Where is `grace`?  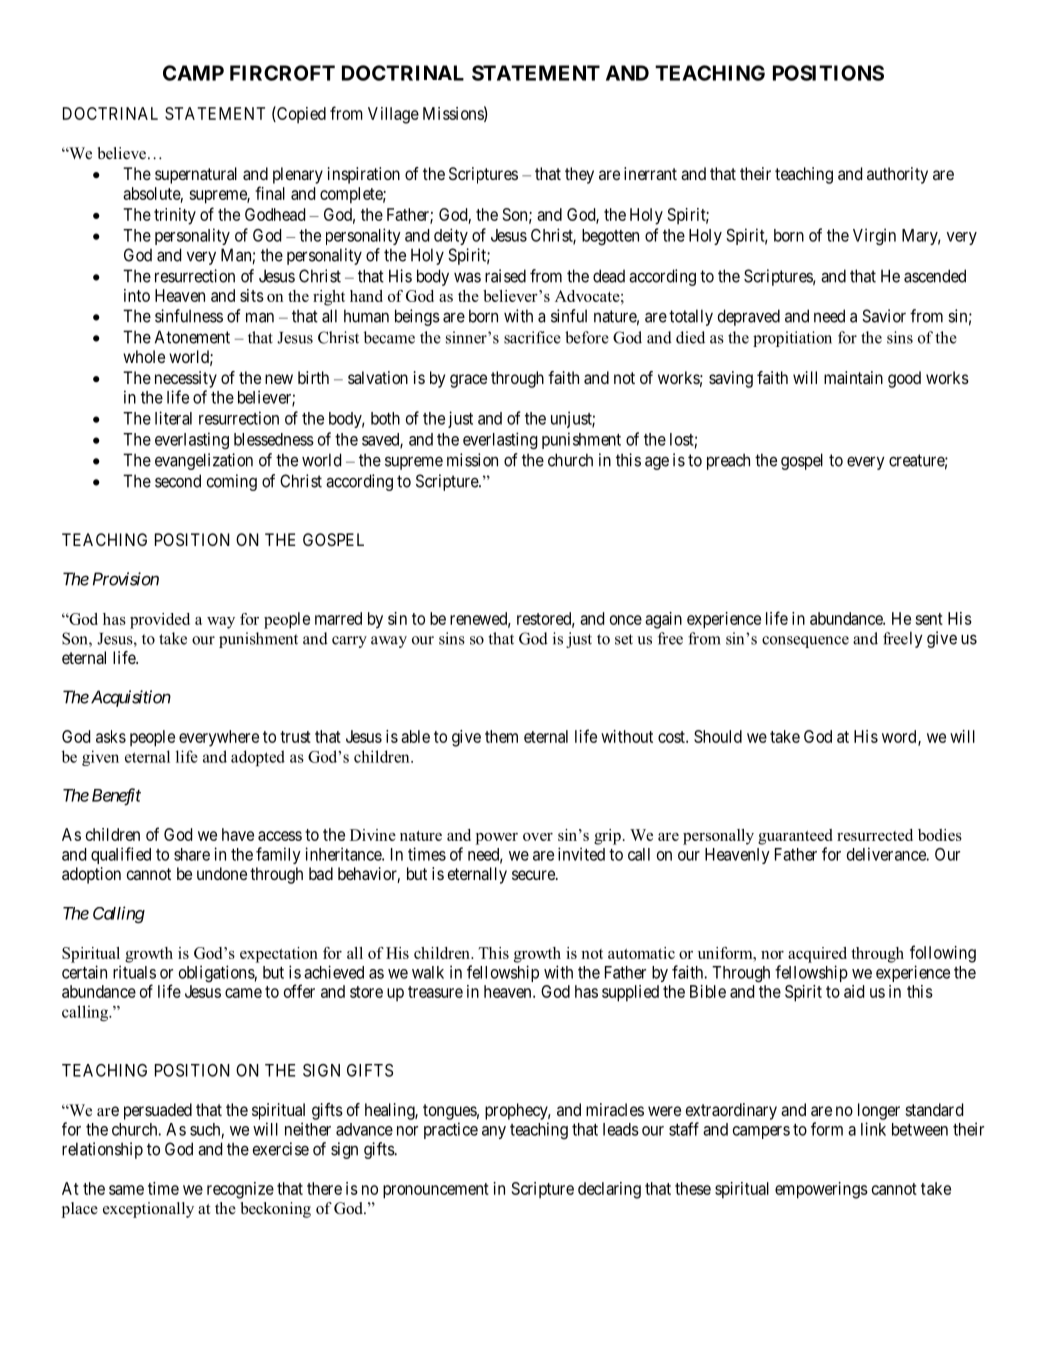 grace is located at coordinates (468, 381).
